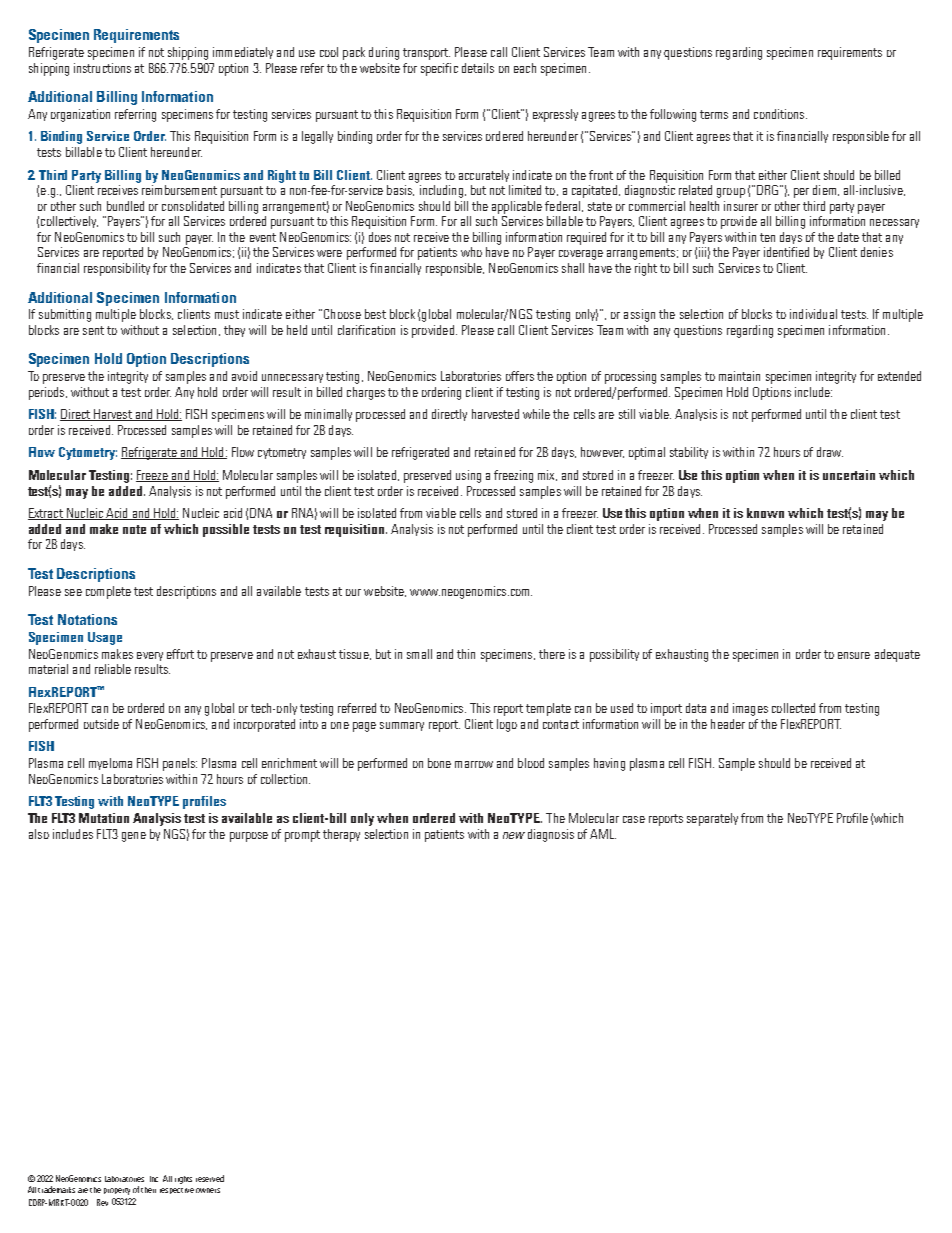 This image has width=952, height=1233. Describe the element at coordinates (813, 314) in the image. I see `individual` at that location.
